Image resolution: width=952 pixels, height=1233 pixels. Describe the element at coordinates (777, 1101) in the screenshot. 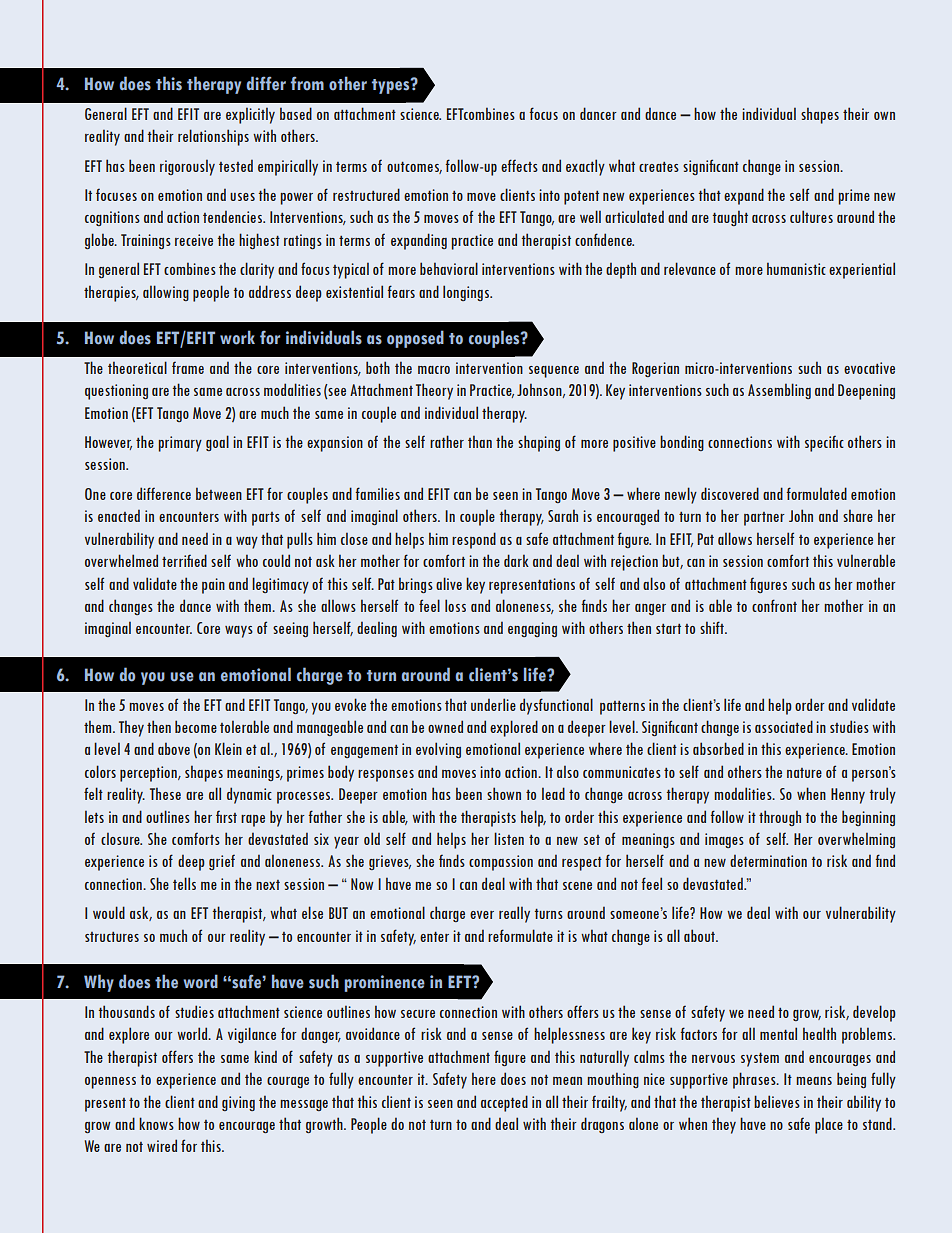

I see `believes` at that location.
